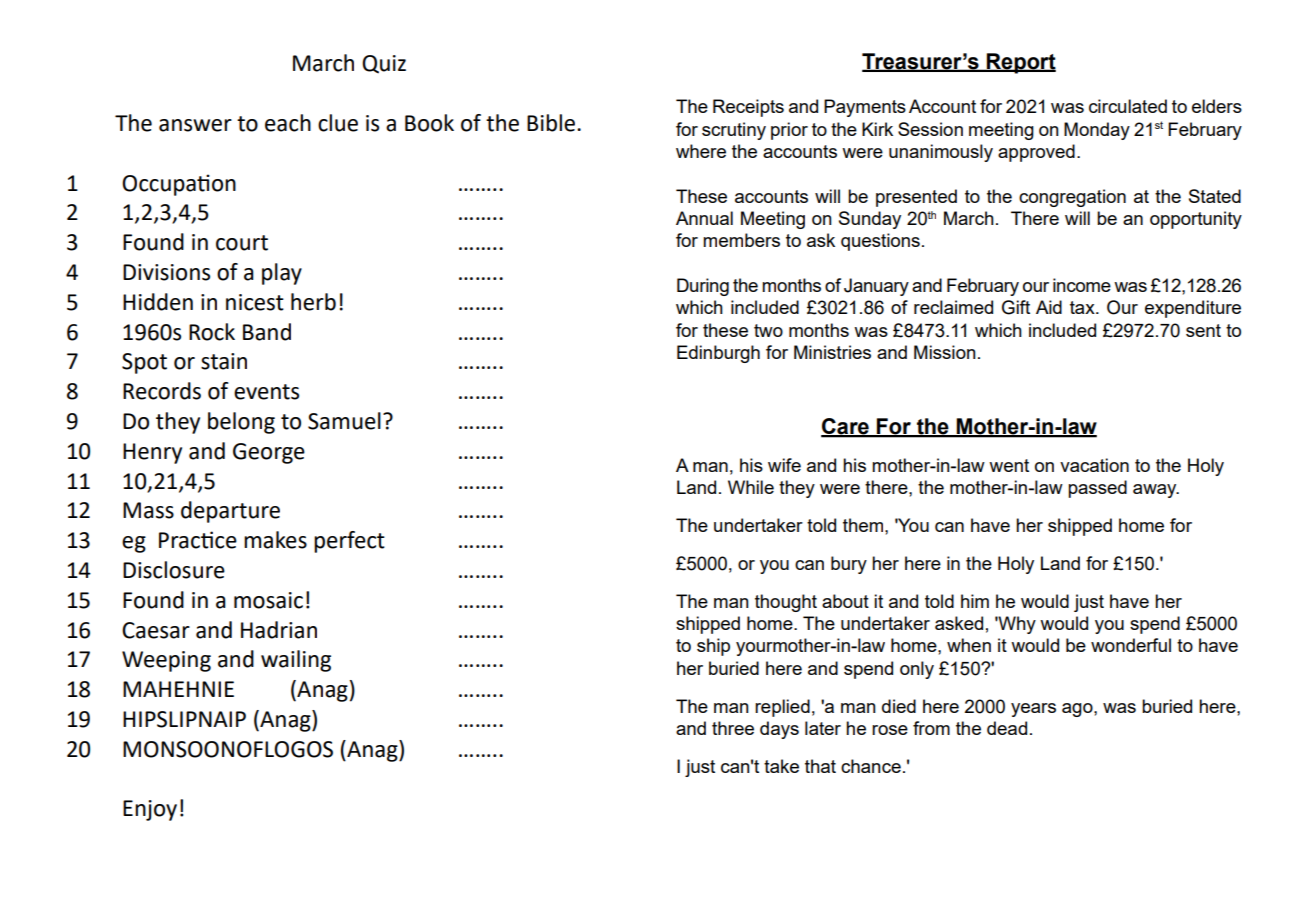 This image has height=924, width=1308. What do you see at coordinates (786, 603) in the image?
I see `thought` at bounding box center [786, 603].
